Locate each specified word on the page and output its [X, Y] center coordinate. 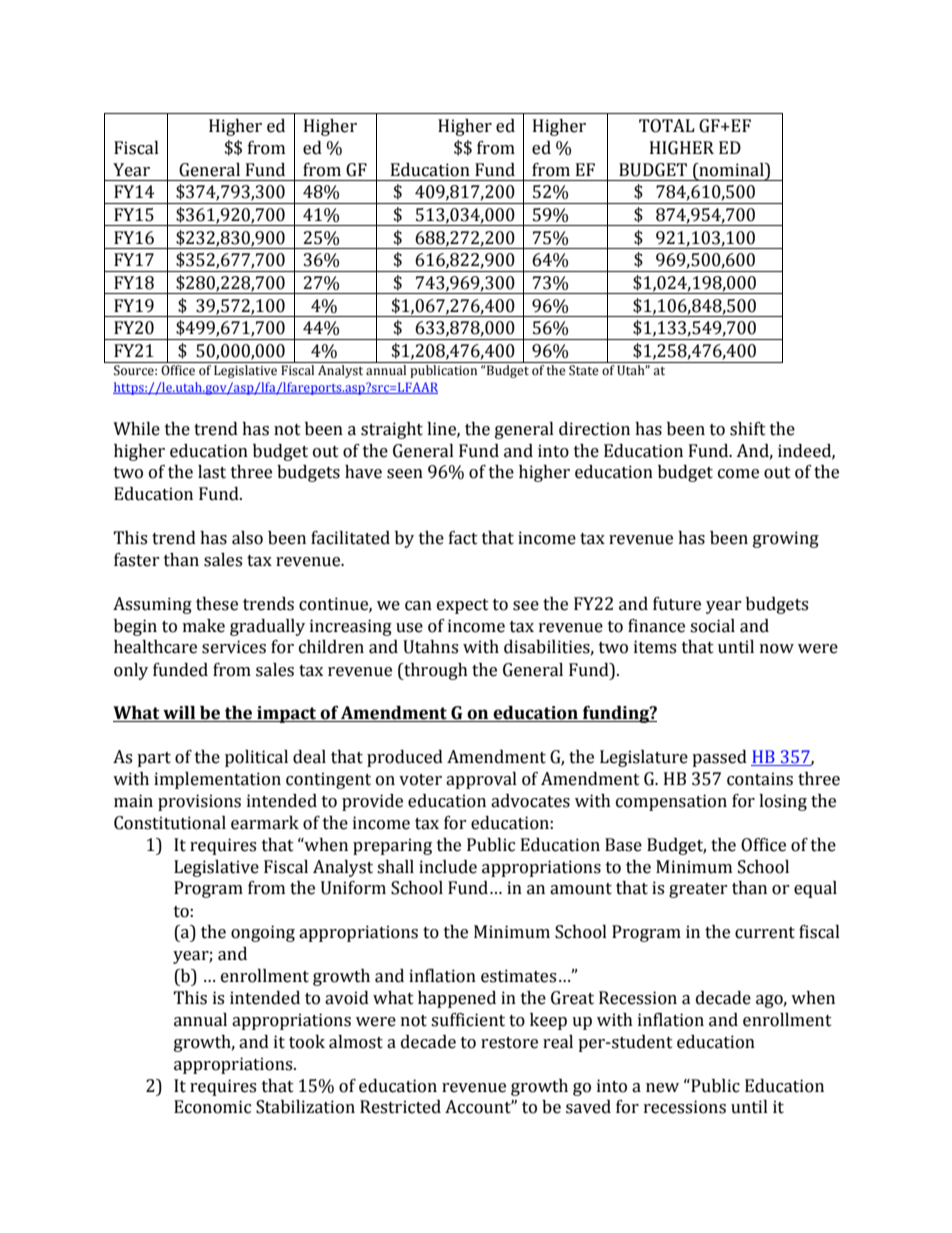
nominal [731, 170]
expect [463, 606]
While [136, 429]
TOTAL [667, 126]
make [204, 626]
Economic [212, 1107]
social [712, 626]
